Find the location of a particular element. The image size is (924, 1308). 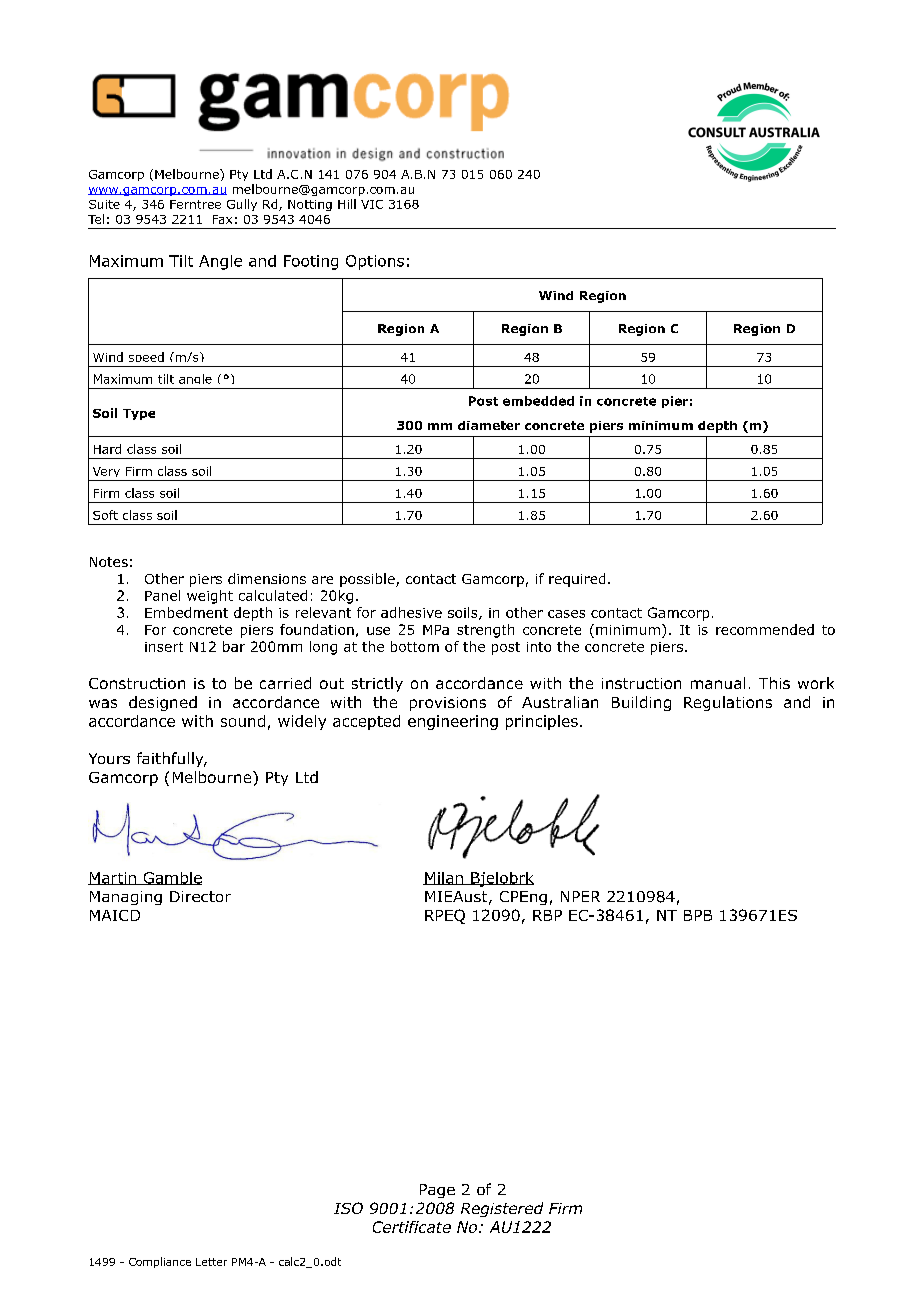

Fax is located at coordinates (222, 219).
